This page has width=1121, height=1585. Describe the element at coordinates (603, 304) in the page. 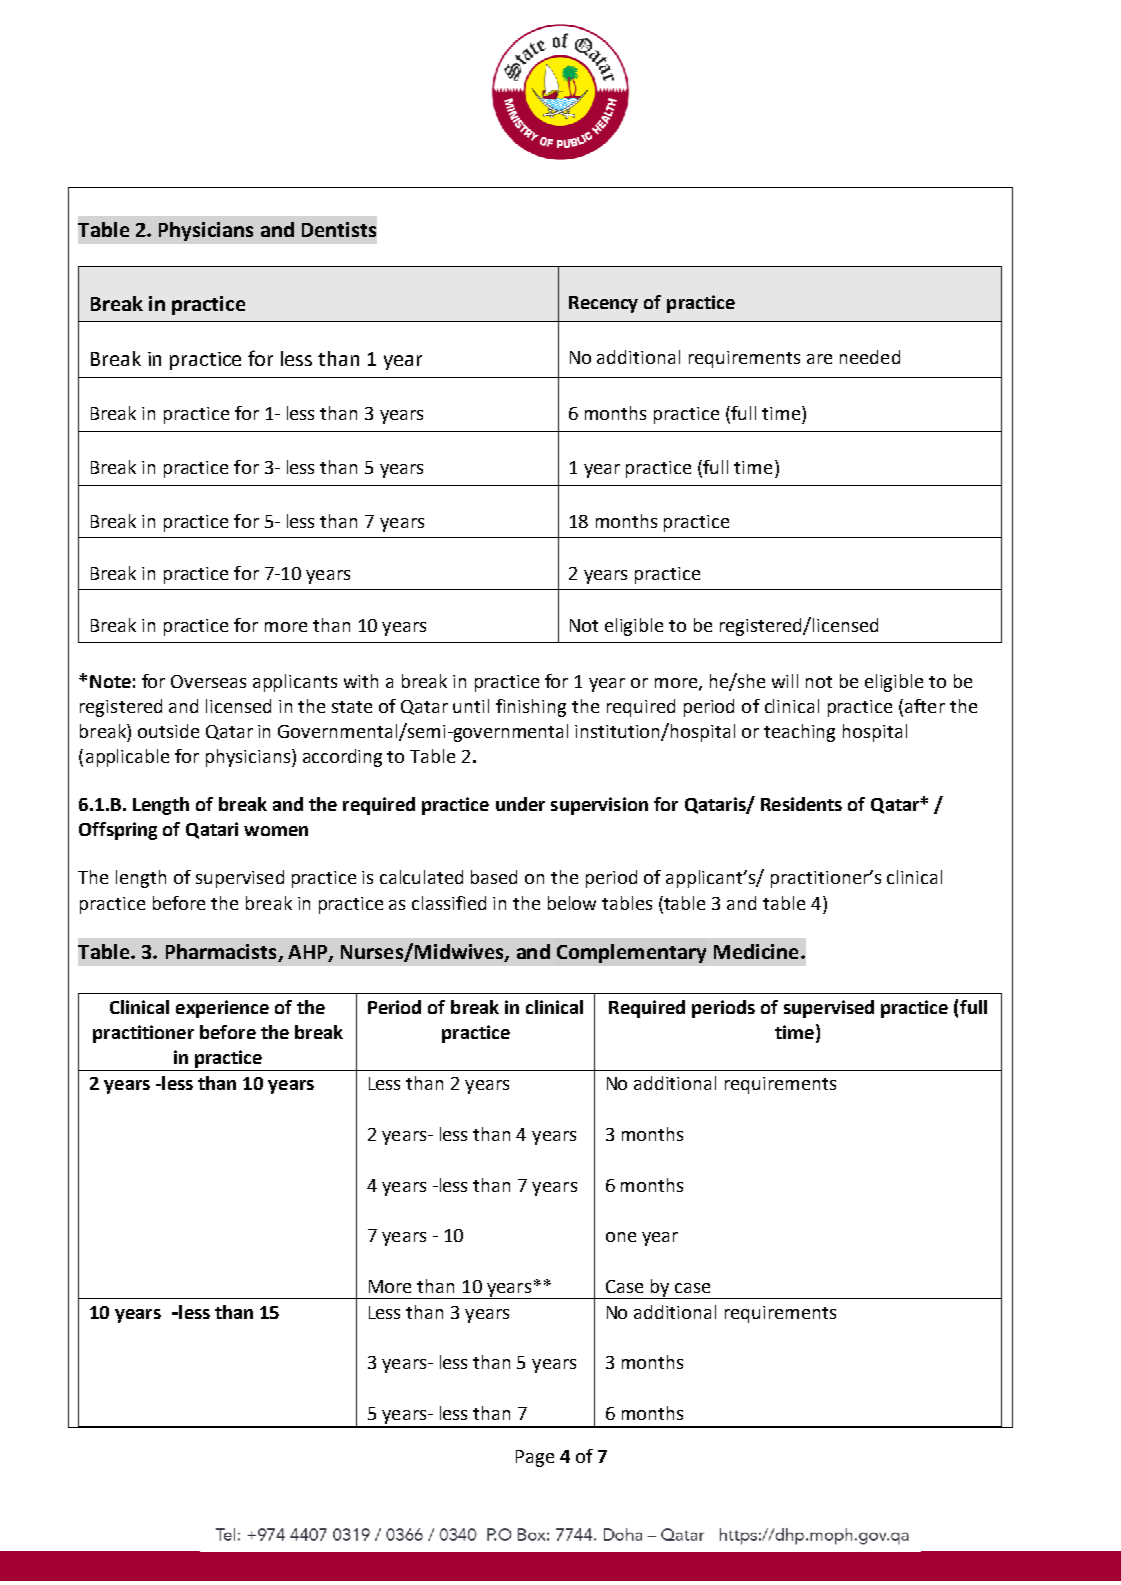

I see `Recency` at that location.
